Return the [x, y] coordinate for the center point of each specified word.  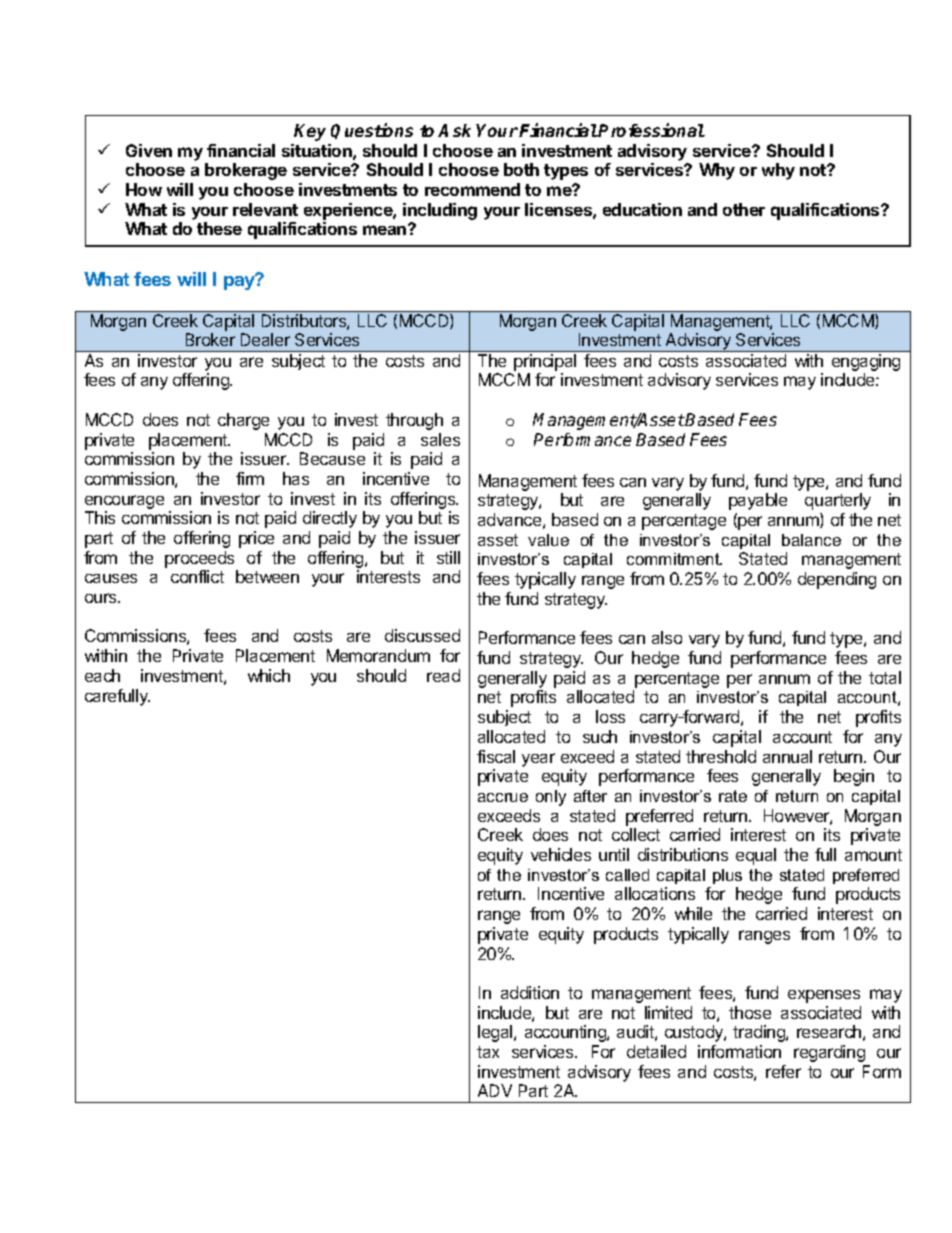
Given [149, 150]
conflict [197, 576]
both [521, 169]
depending [837, 580]
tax [488, 1052]
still [448, 557]
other [744, 209]
